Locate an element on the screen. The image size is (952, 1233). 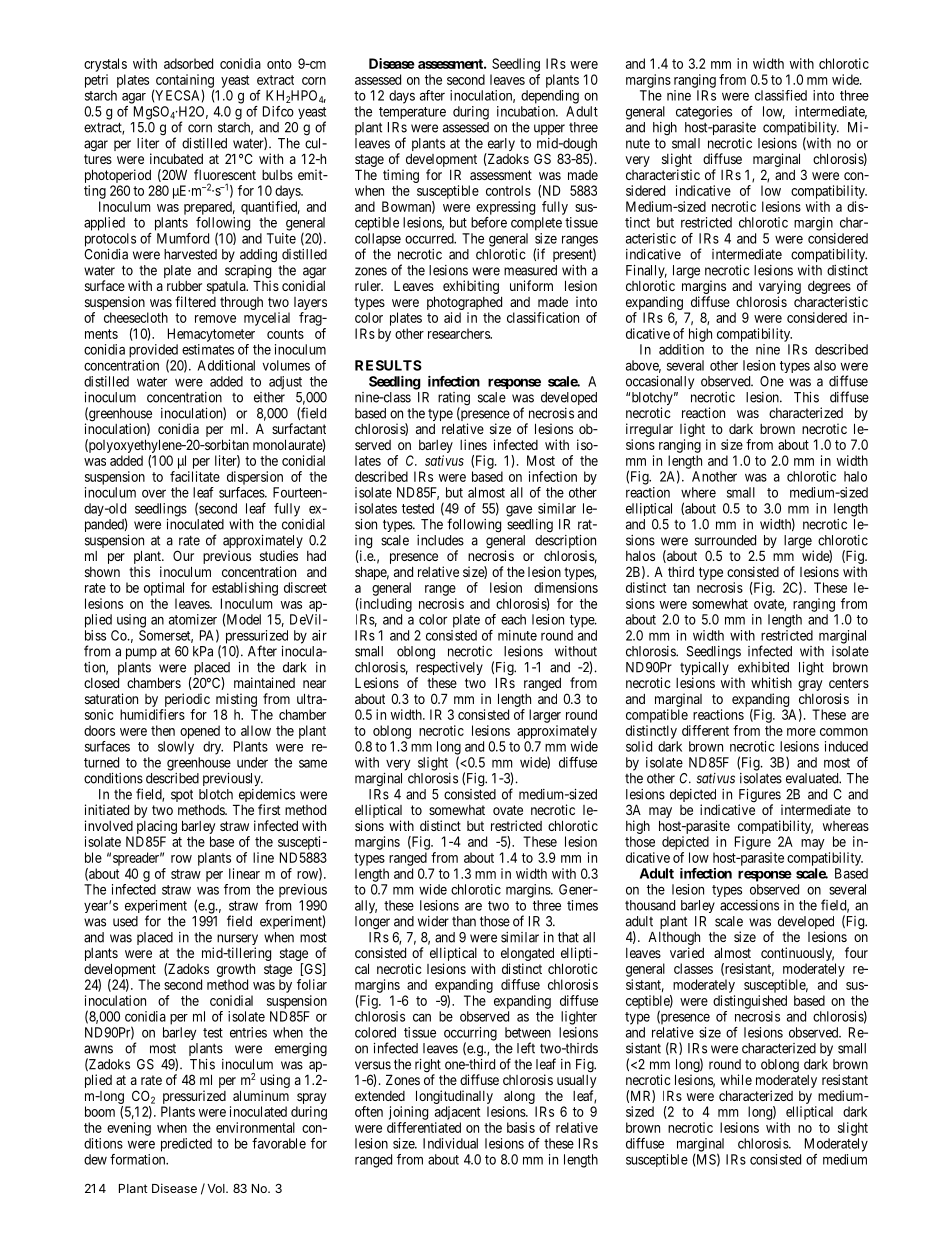
respectively is located at coordinates (449, 670).
